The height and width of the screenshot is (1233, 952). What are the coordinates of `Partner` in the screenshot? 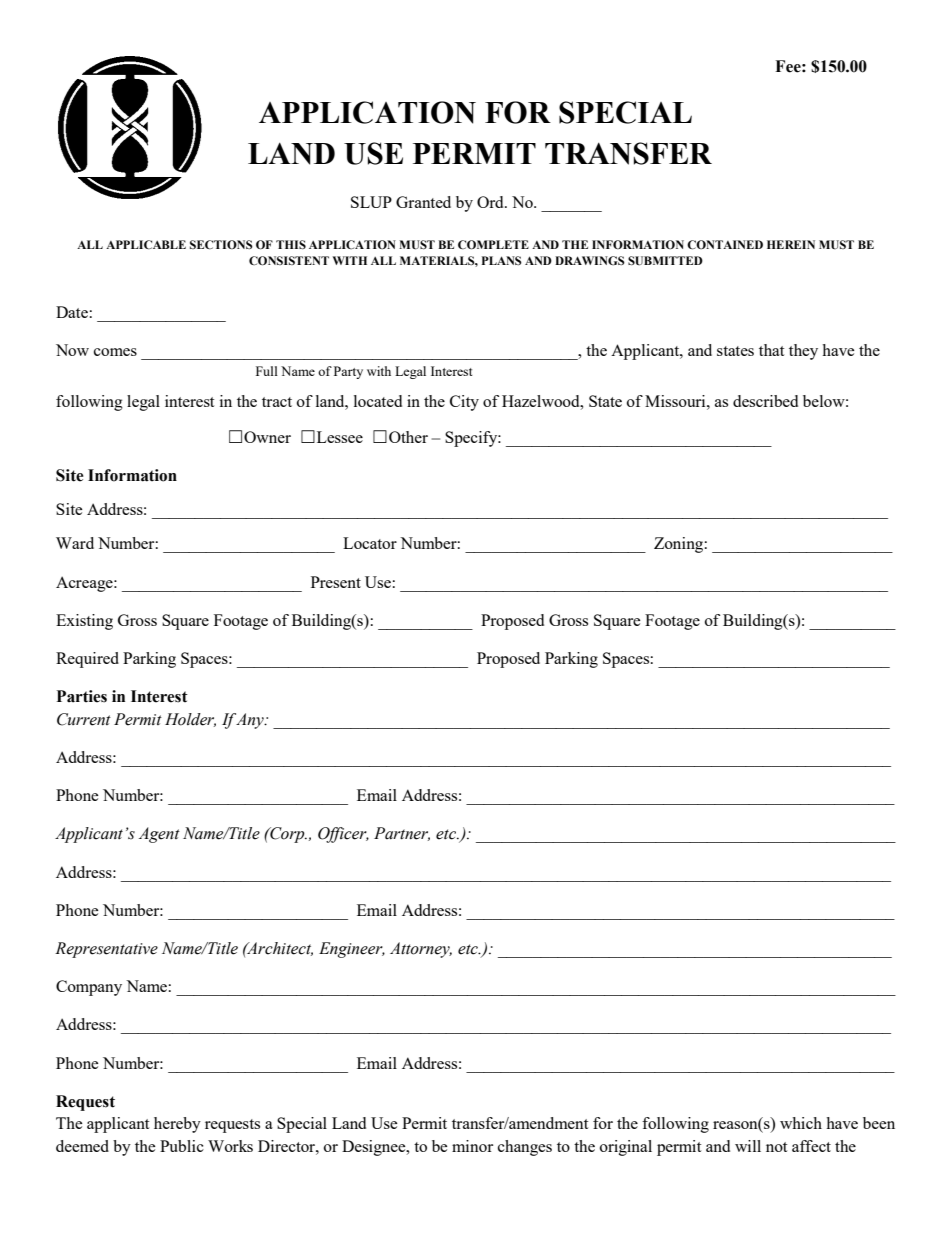 It's located at (402, 834).
